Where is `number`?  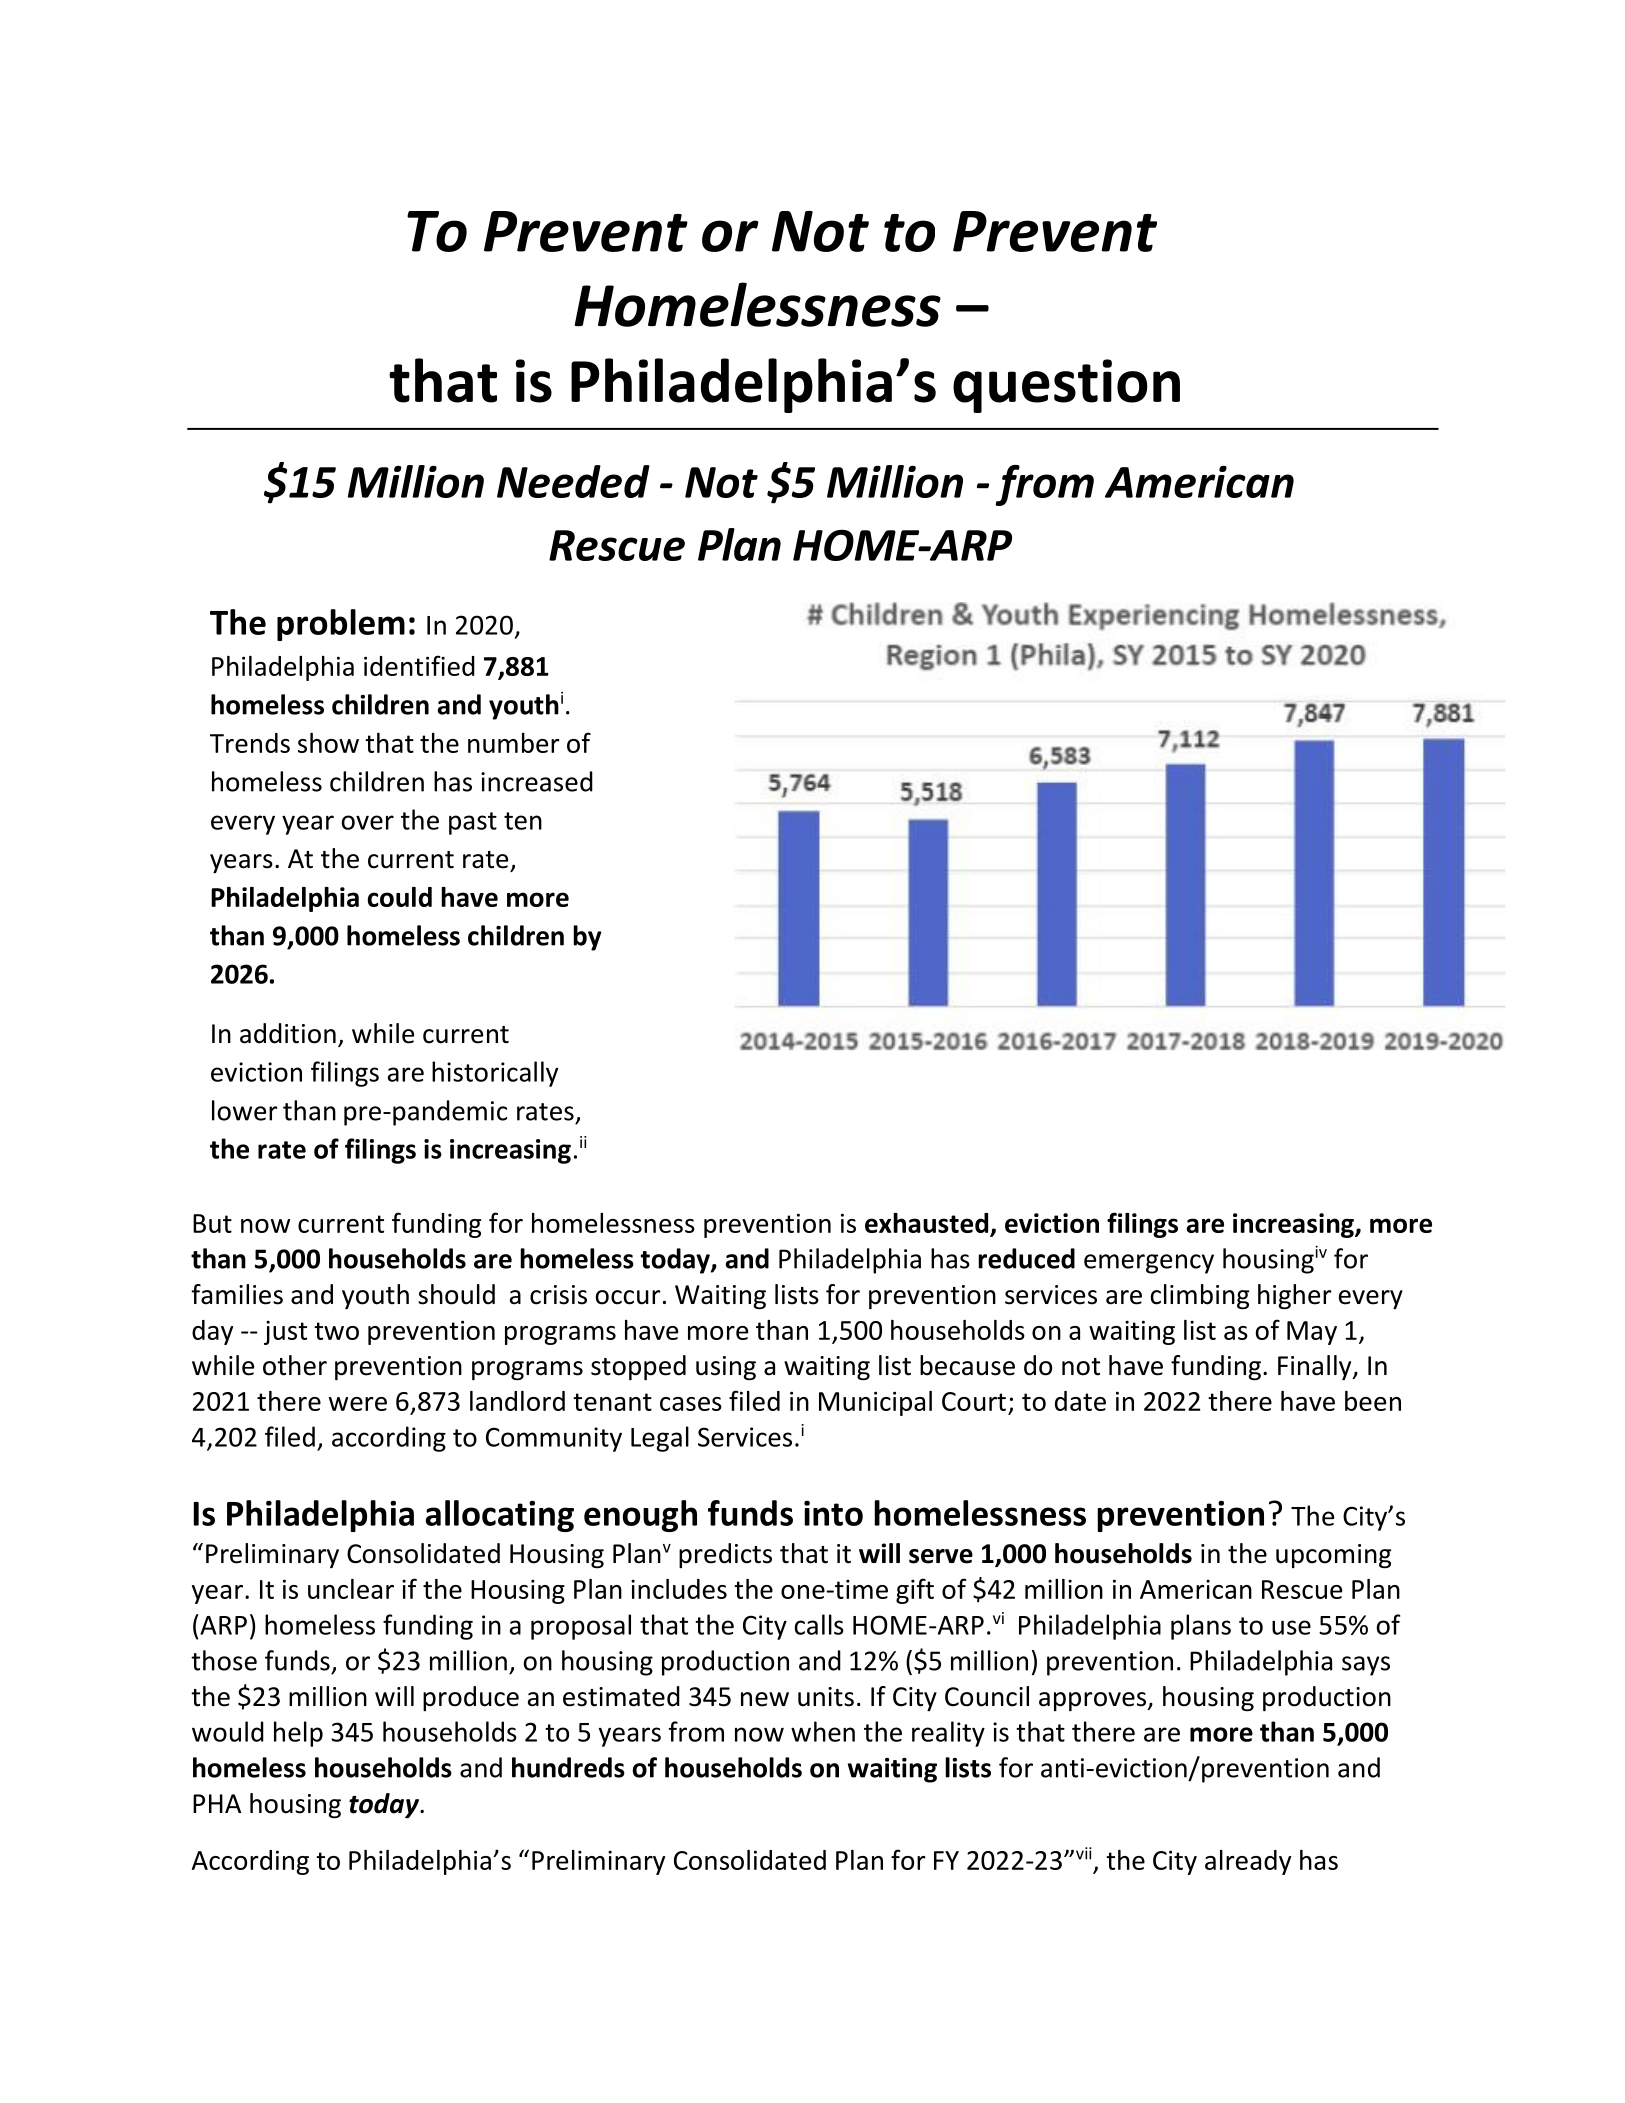
number is located at coordinates (514, 743).
